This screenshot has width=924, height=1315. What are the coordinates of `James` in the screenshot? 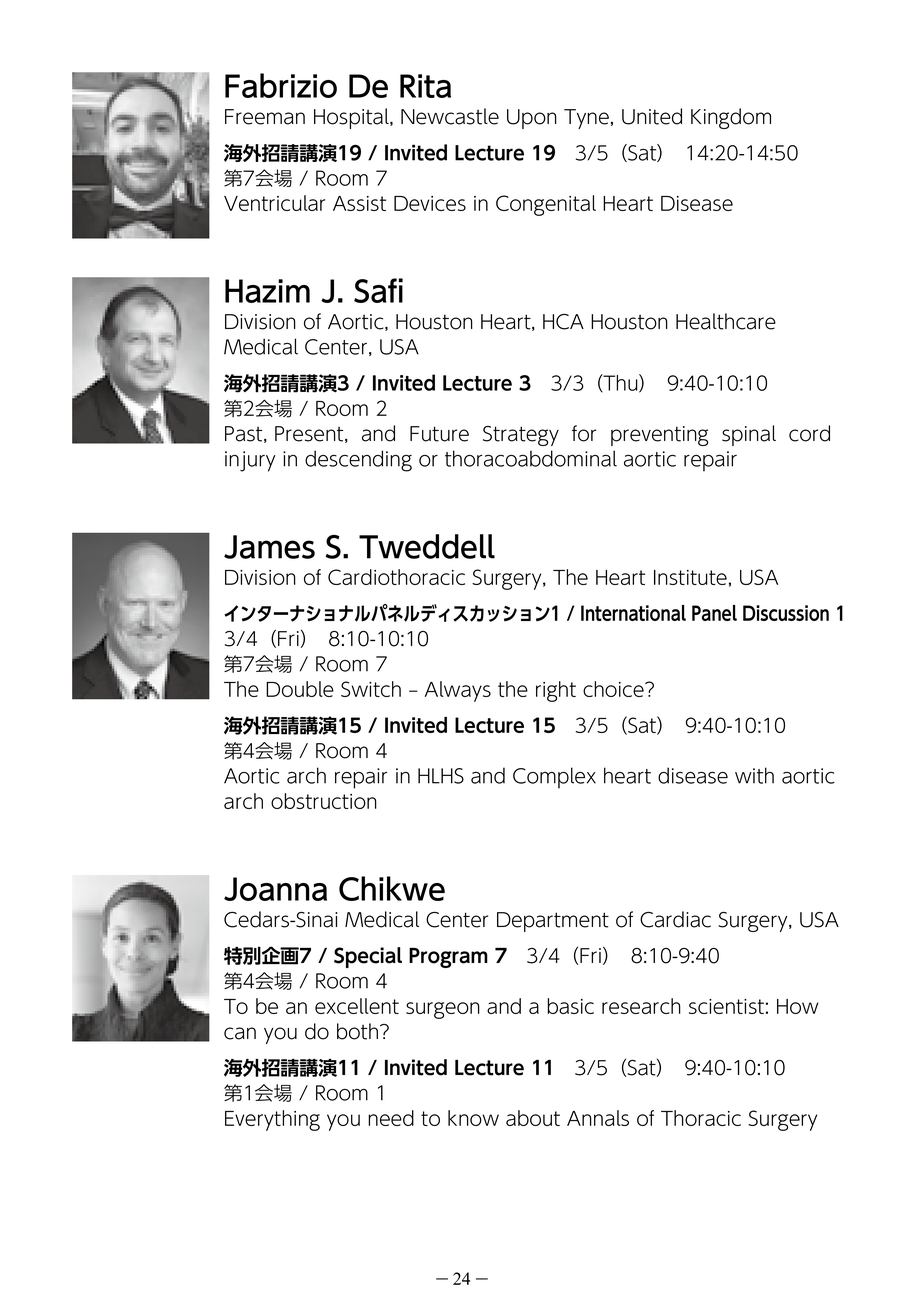 It's located at (269, 547).
